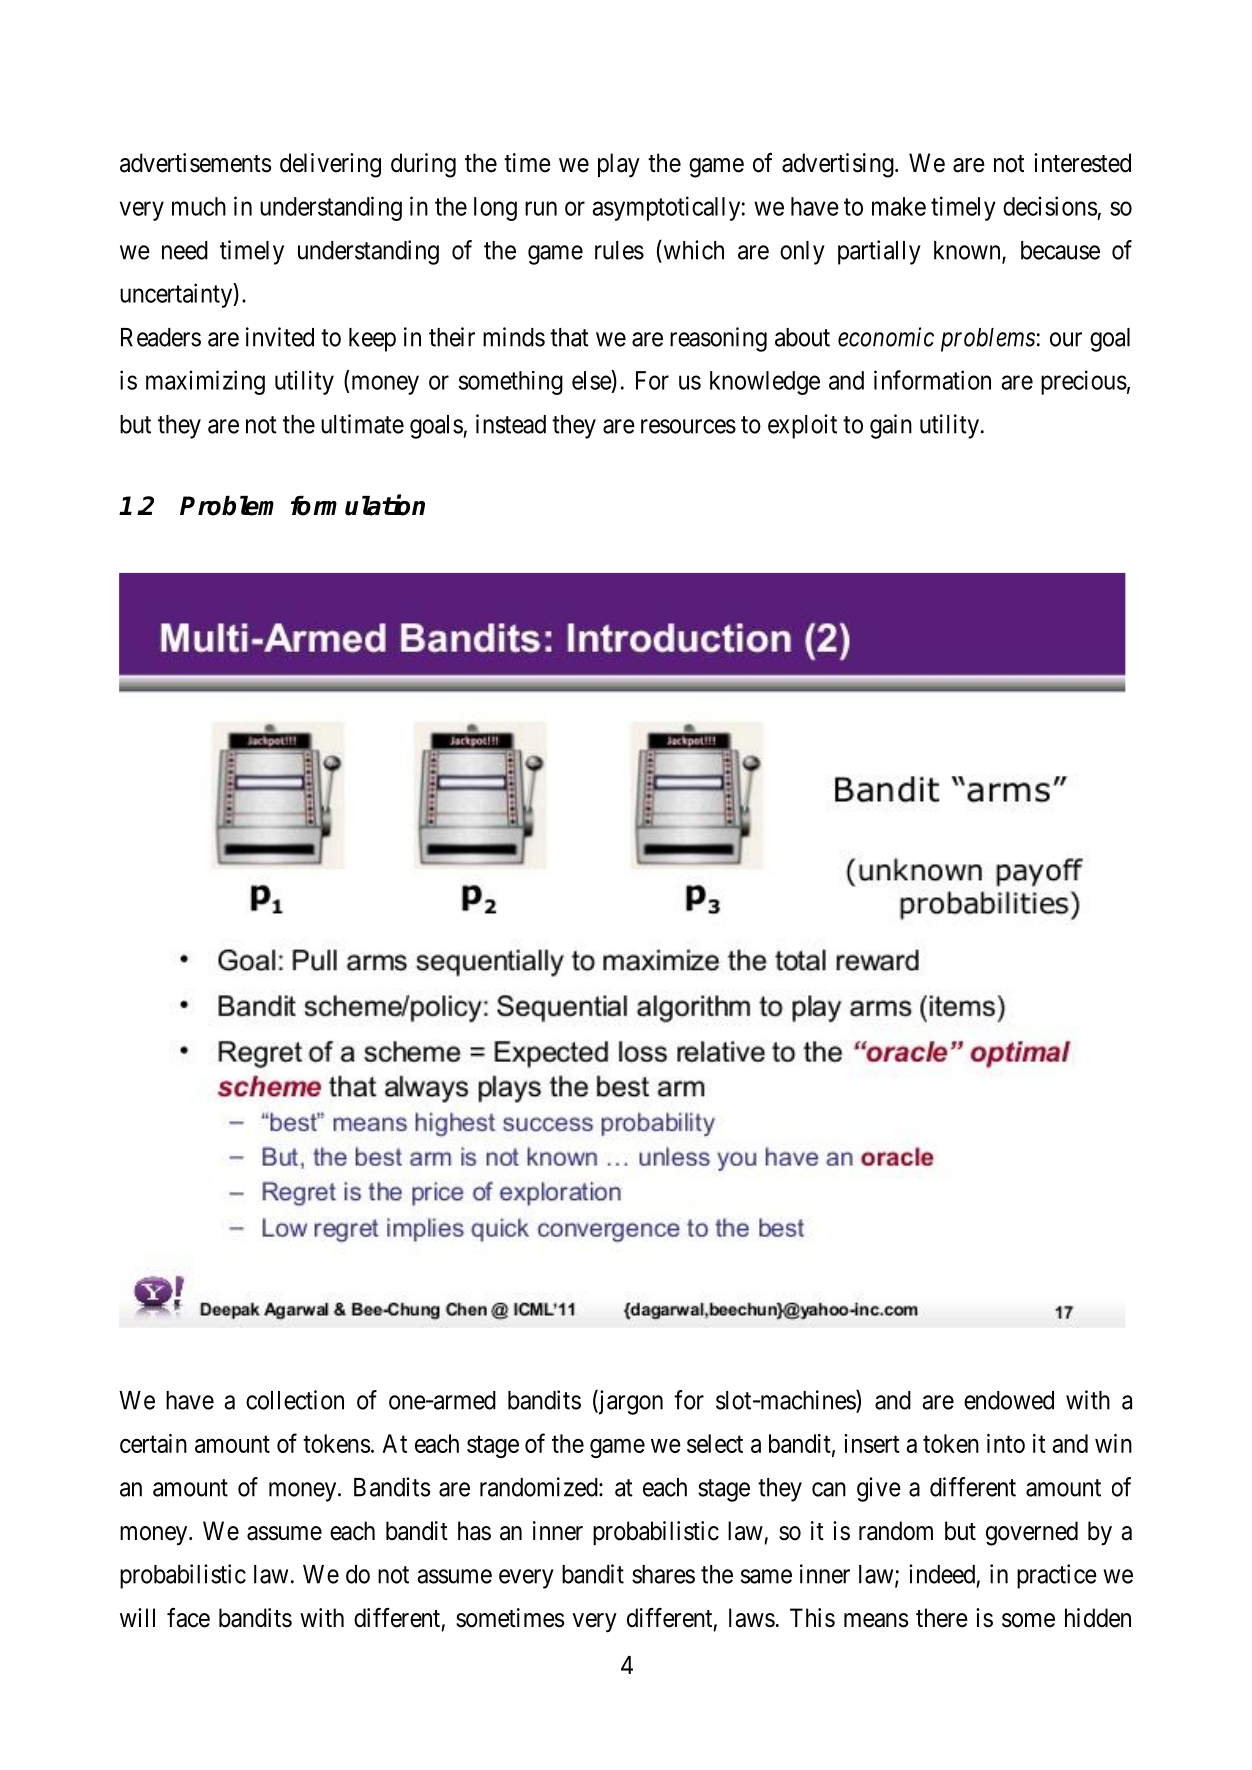 The height and width of the page is (1770, 1252). What do you see at coordinates (1050, 206) in the page?
I see `decisions` at bounding box center [1050, 206].
